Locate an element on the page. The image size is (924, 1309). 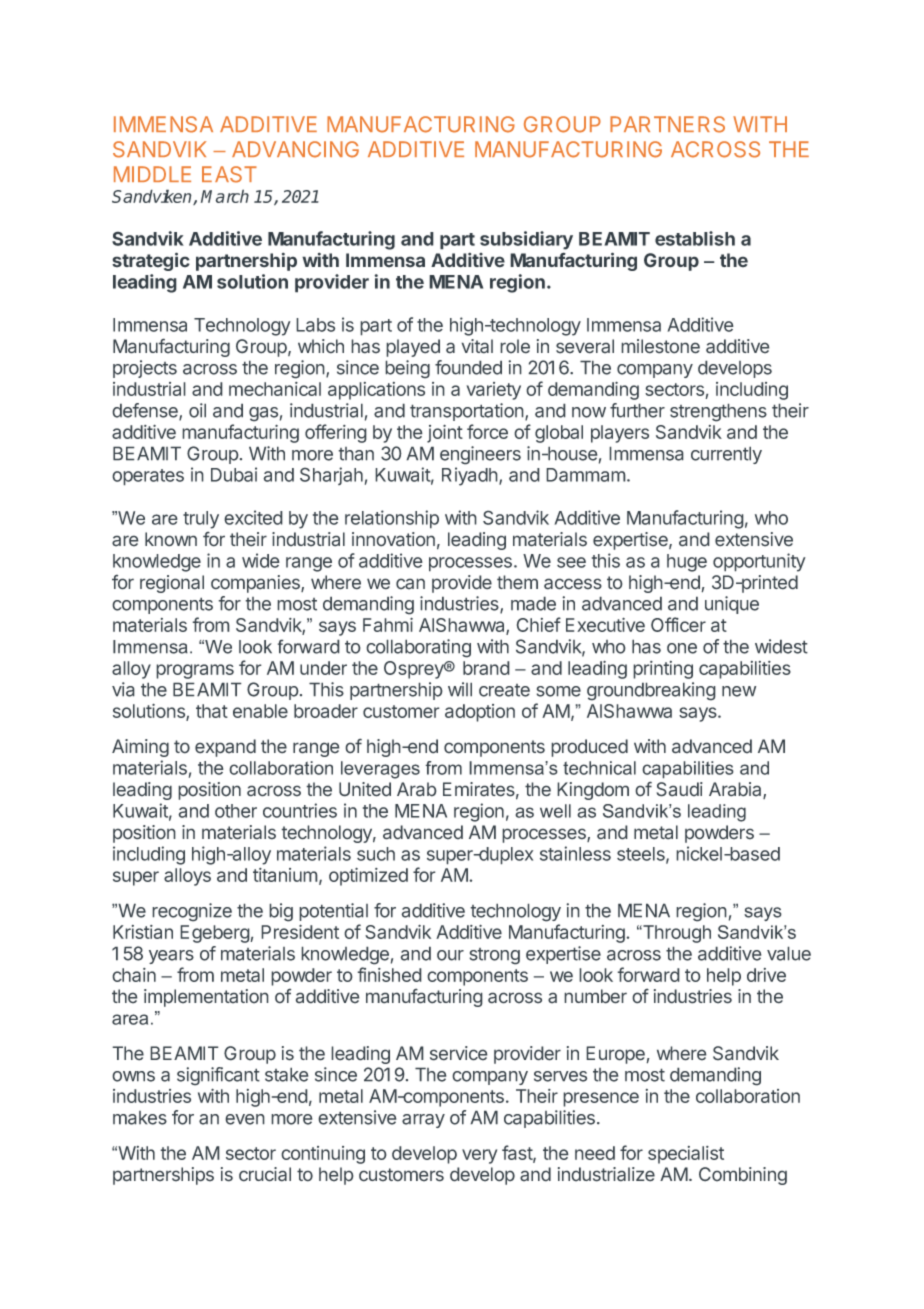
EAST is located at coordinates (229, 174).
